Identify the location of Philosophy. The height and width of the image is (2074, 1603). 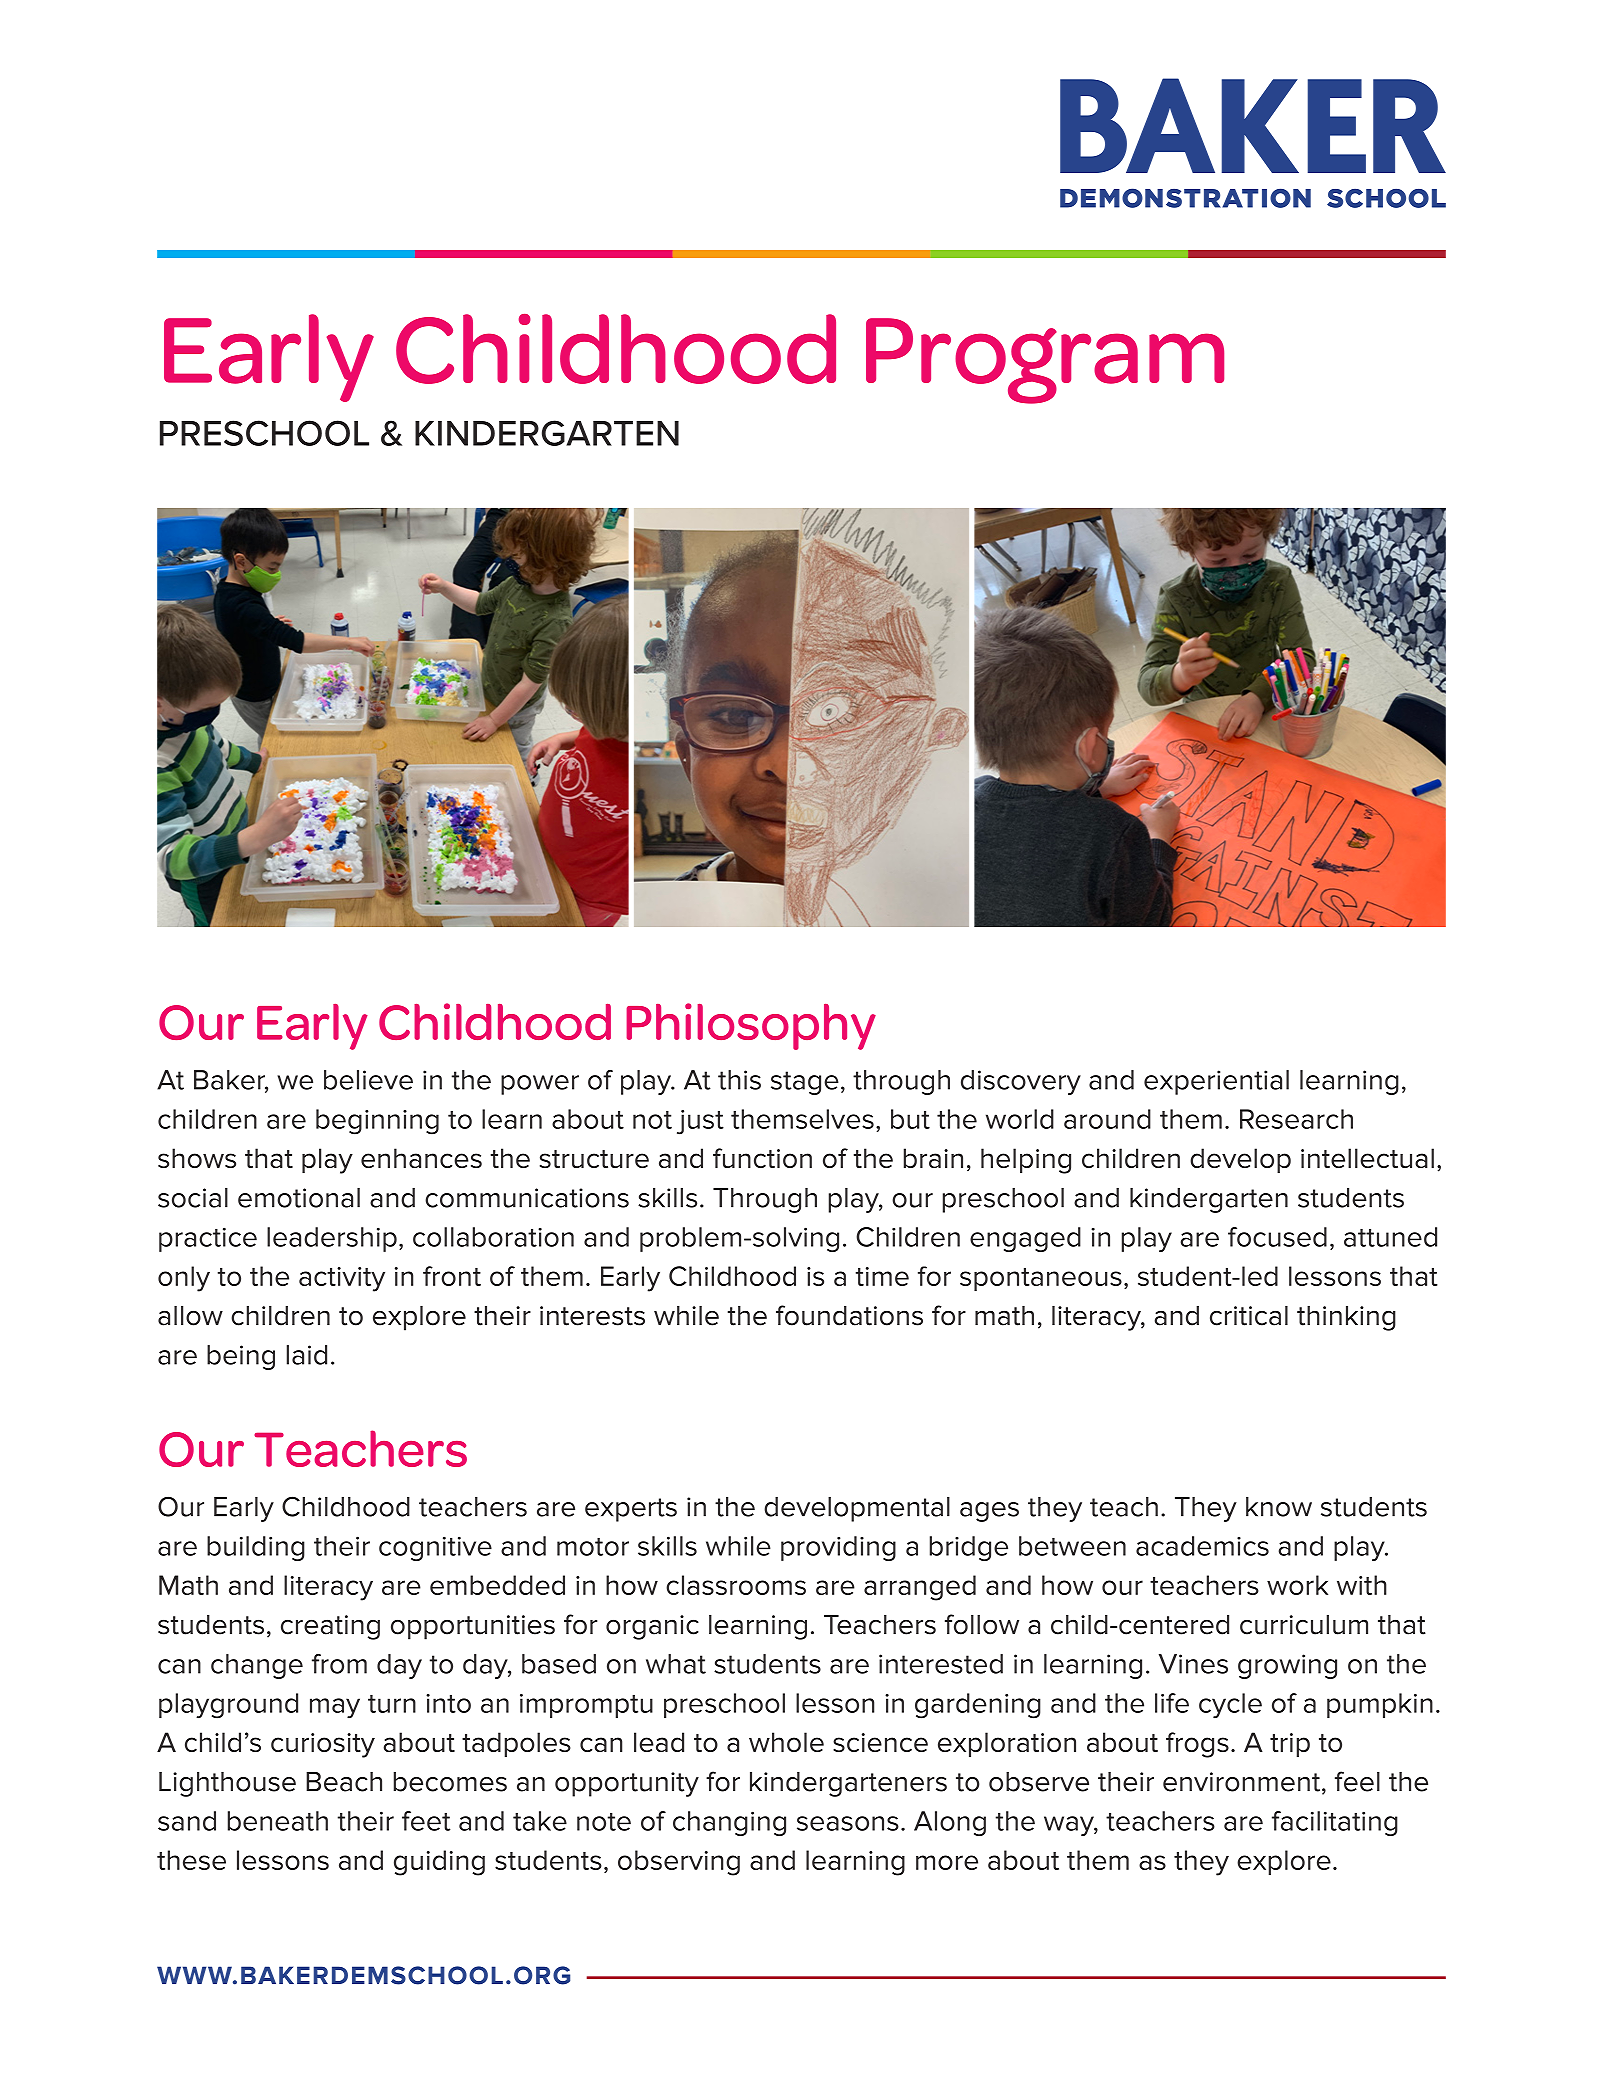
(751, 1026).
